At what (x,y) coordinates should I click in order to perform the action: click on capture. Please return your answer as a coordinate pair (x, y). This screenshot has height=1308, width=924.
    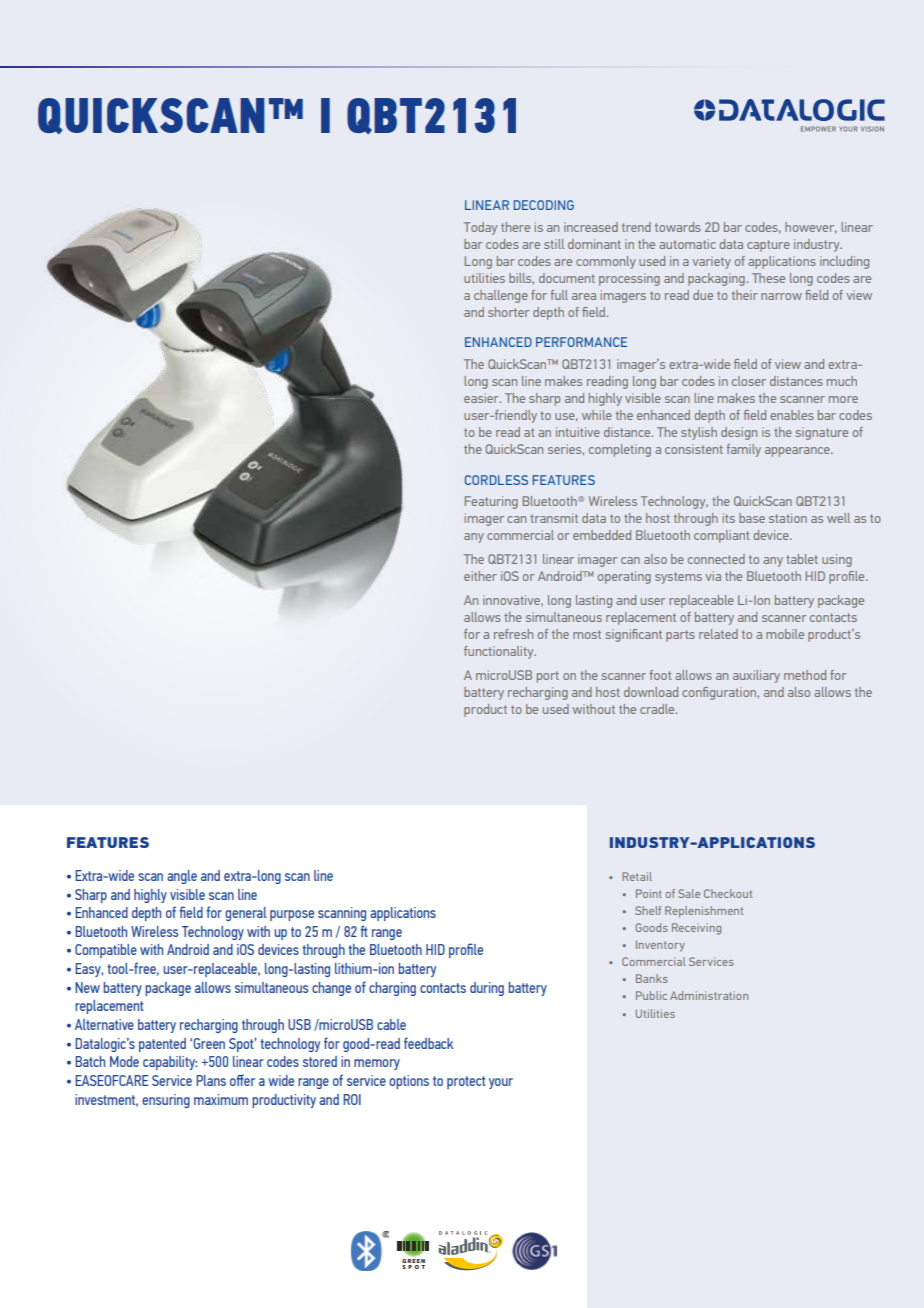
    Looking at the image, I should click on (768, 246).
